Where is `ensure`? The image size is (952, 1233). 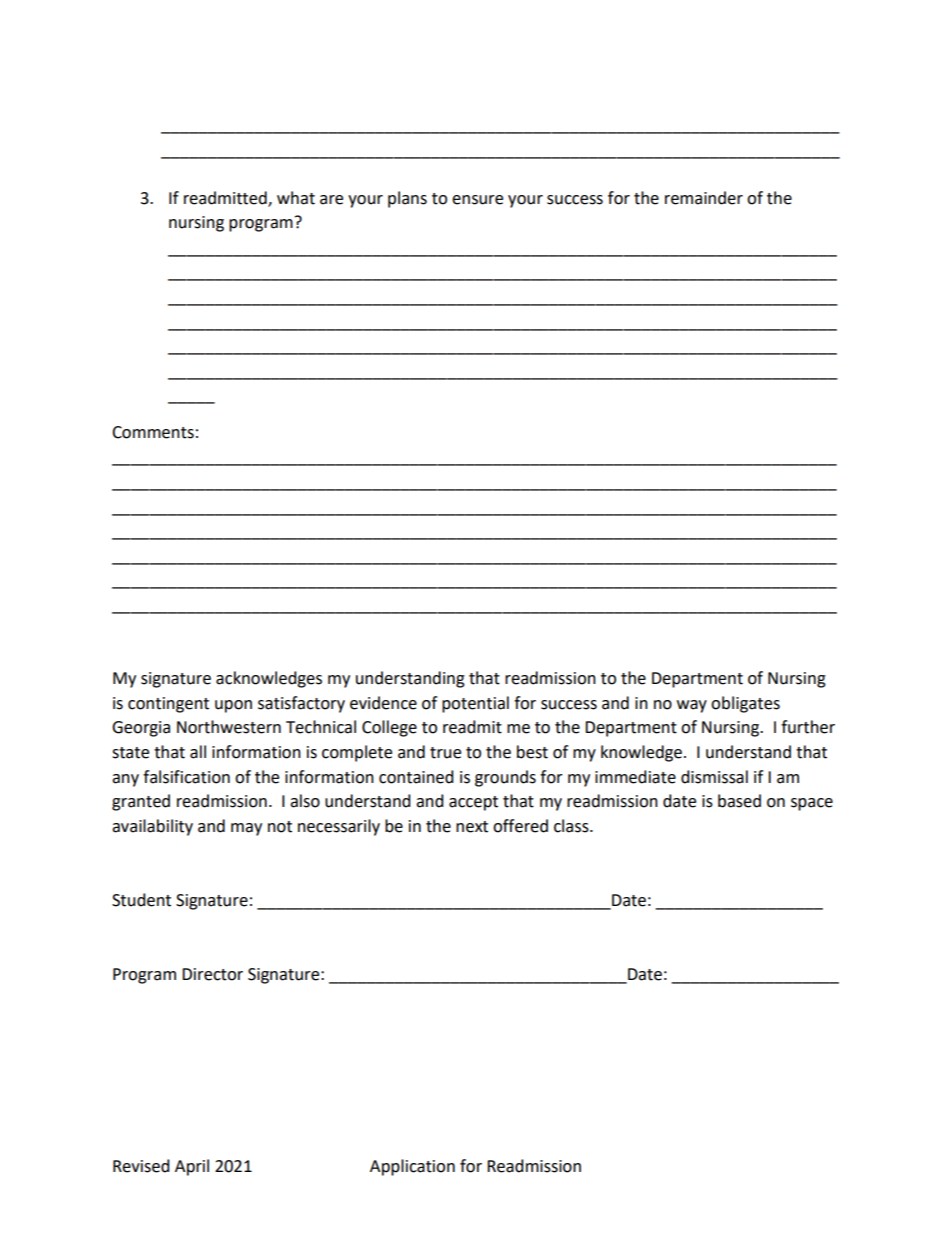 ensure is located at coordinates (477, 200).
